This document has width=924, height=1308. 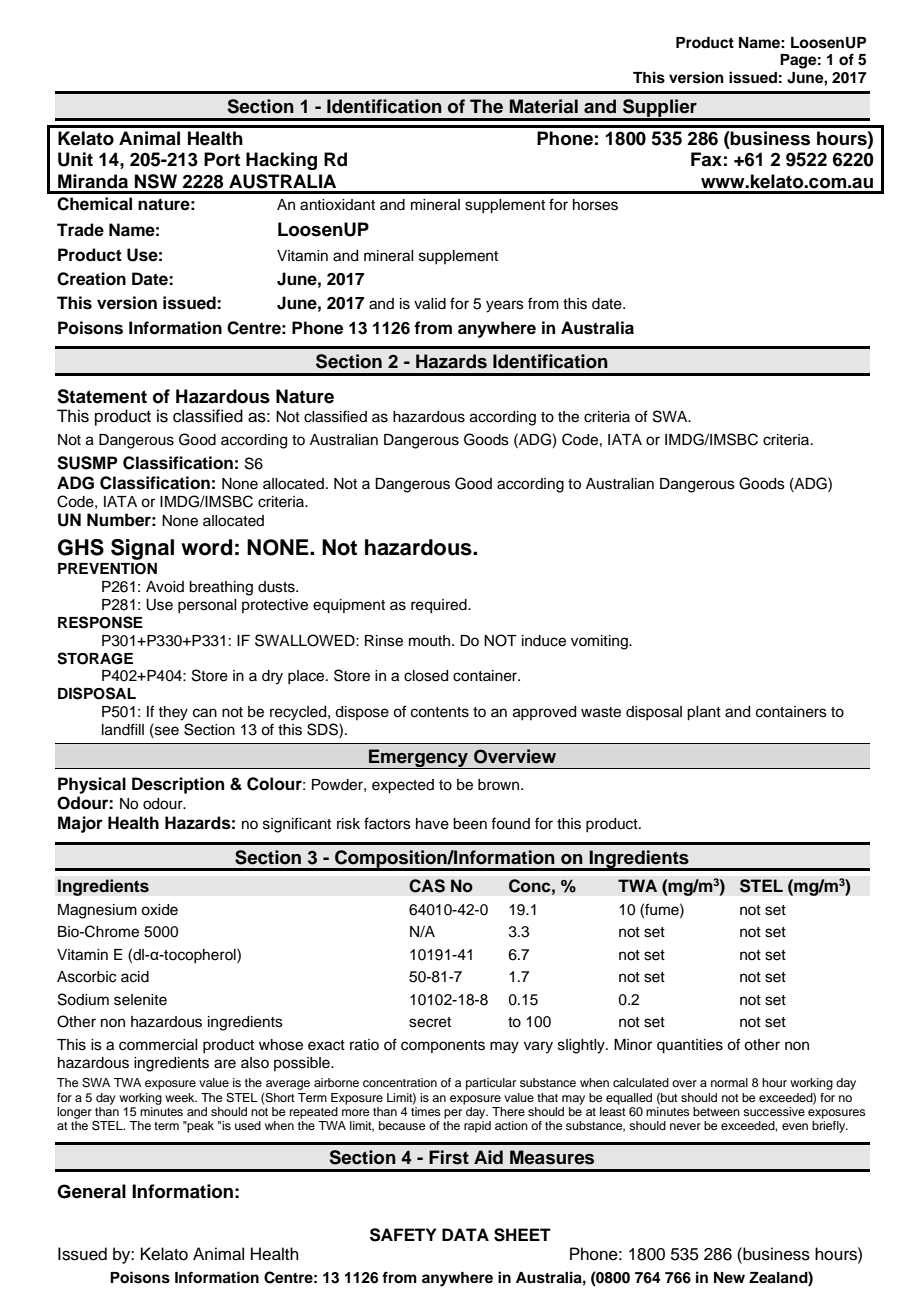 What do you see at coordinates (173, 713) in the document?
I see `they` at bounding box center [173, 713].
